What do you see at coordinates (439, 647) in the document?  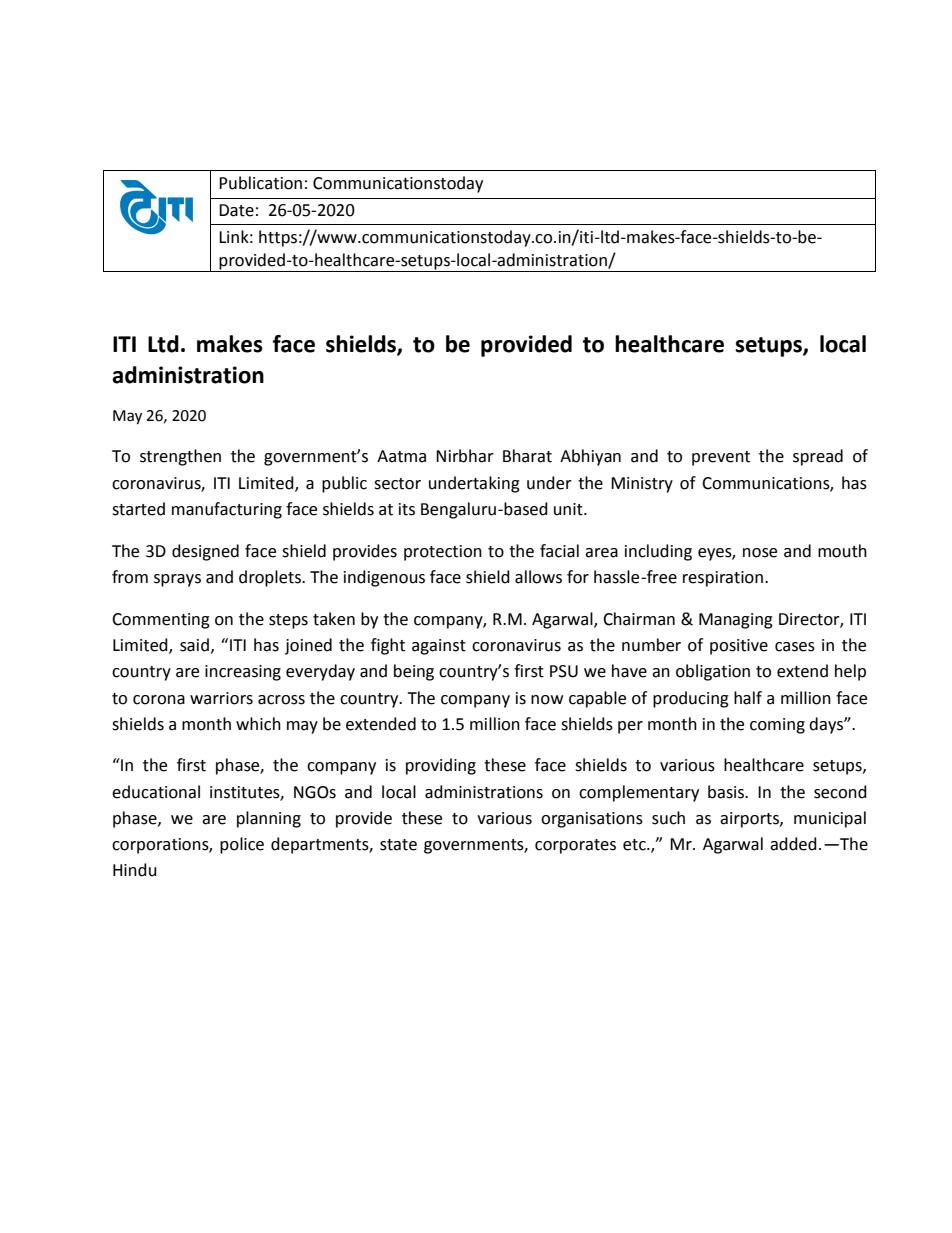 I see `against` at bounding box center [439, 647].
